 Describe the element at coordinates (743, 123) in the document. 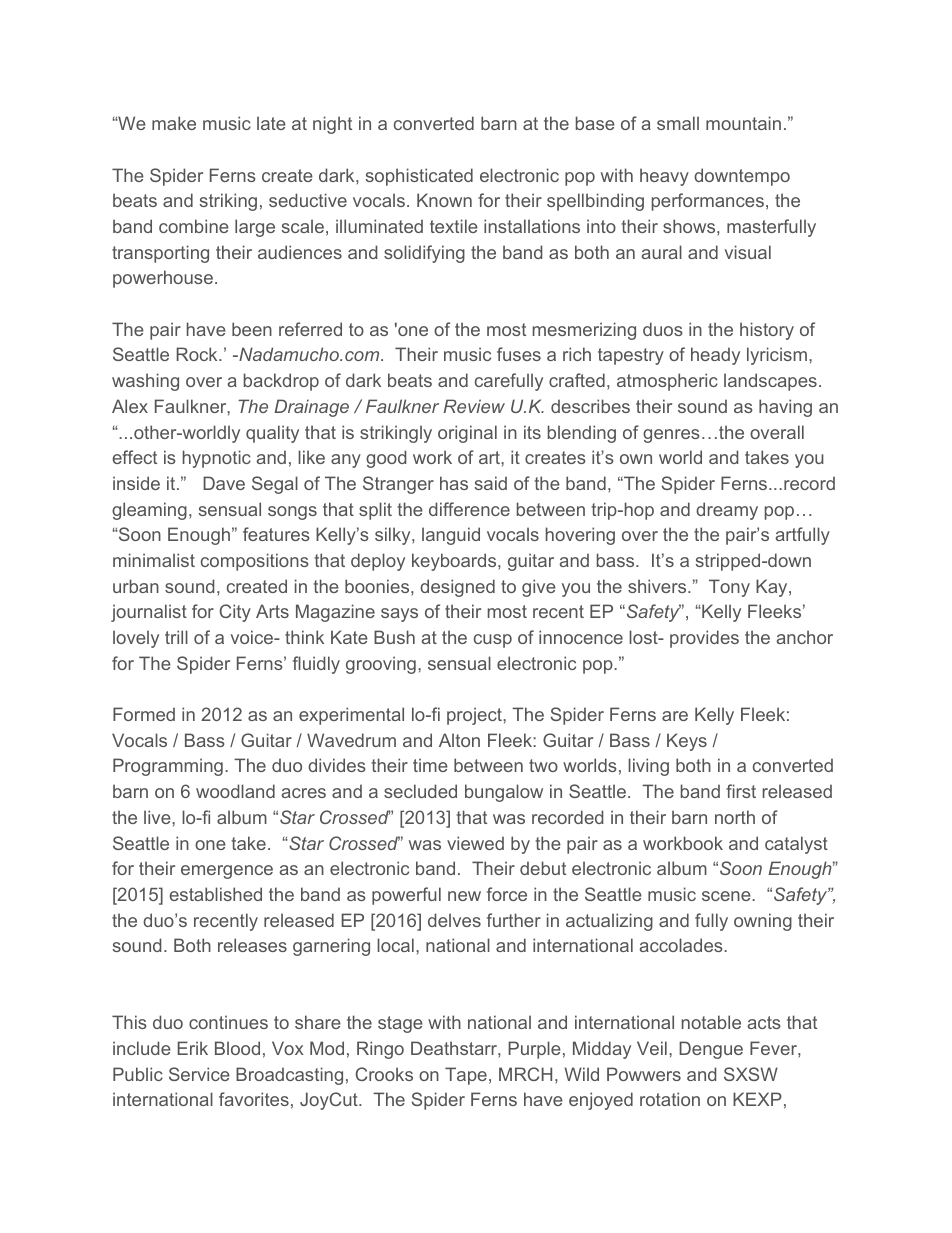

I see `mountain` at that location.
